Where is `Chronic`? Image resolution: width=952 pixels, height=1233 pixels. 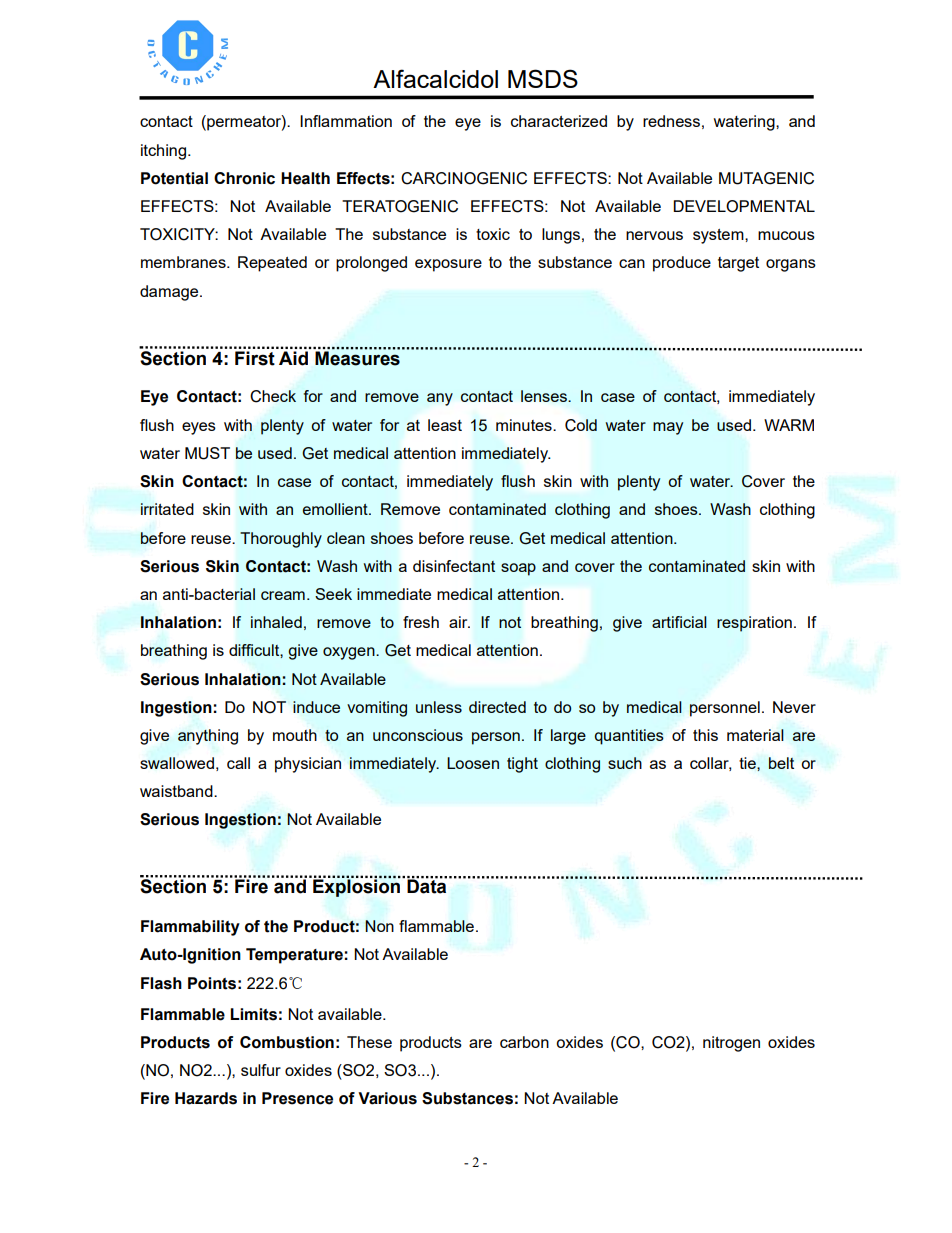
Chronic is located at coordinates (244, 178).
